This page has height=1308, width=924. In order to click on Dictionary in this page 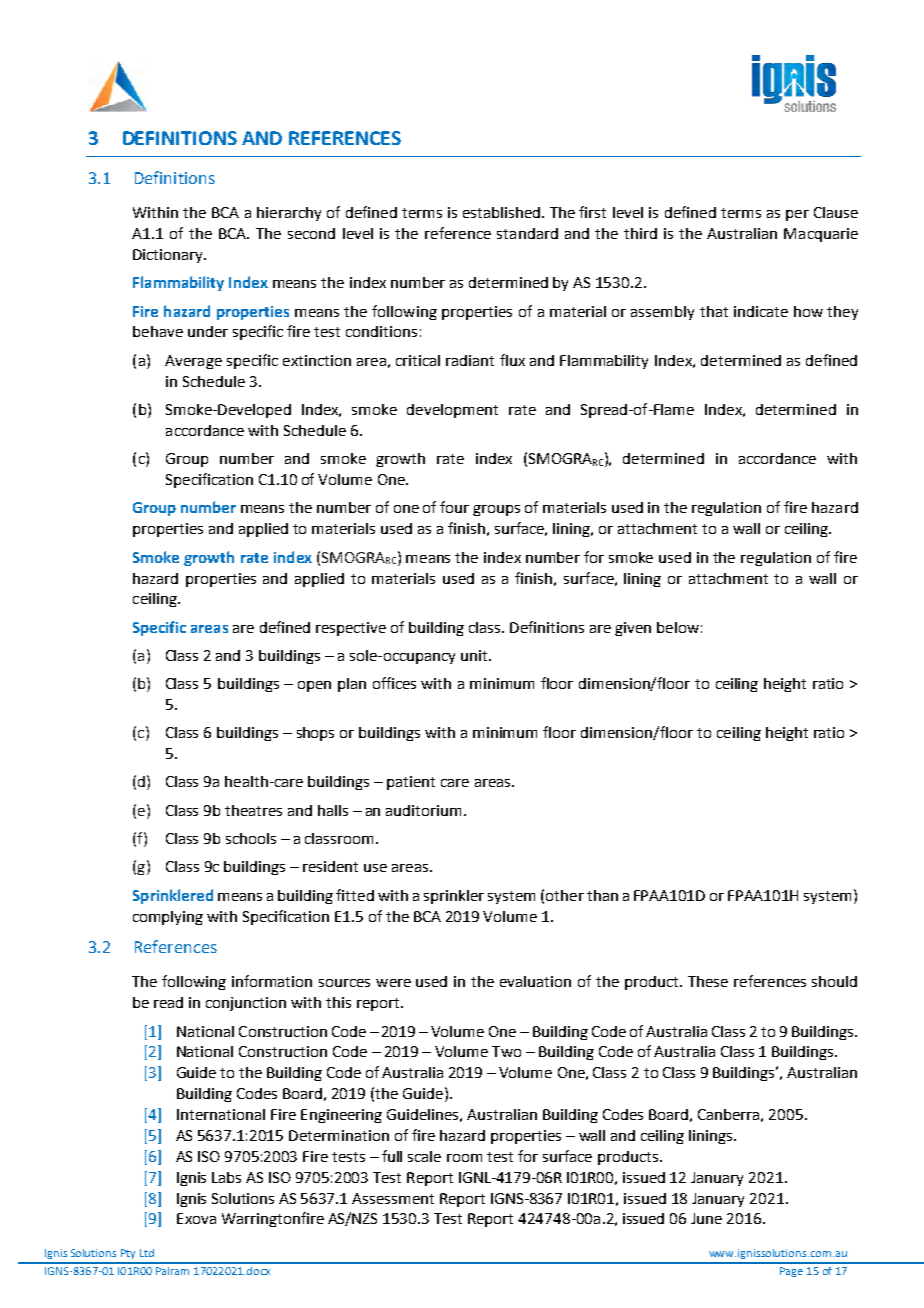, I will do `click(169, 256)`.
